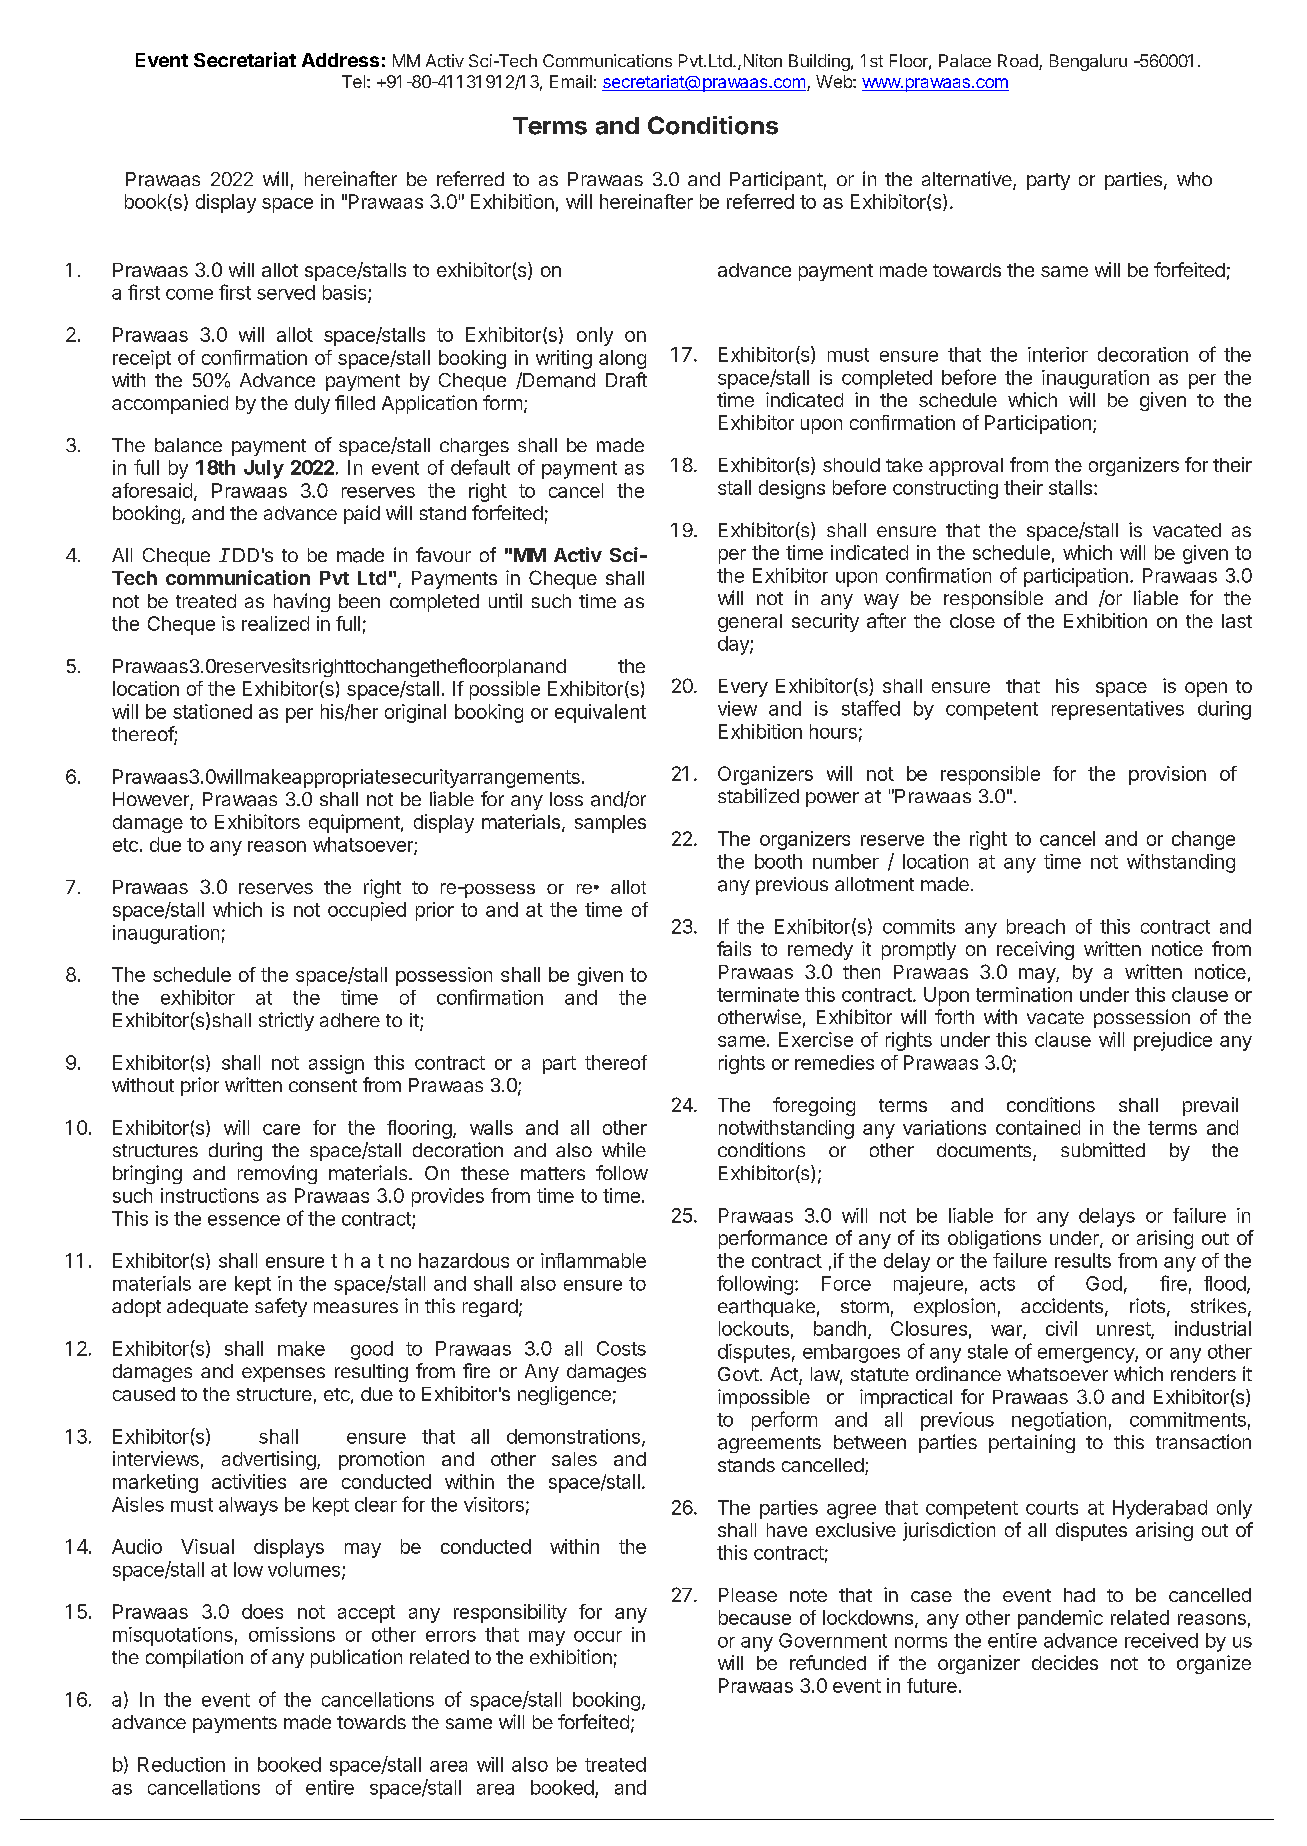 This page has height=1846, width=1307. What do you see at coordinates (1036, 926) in the page?
I see `breach` at bounding box center [1036, 926].
